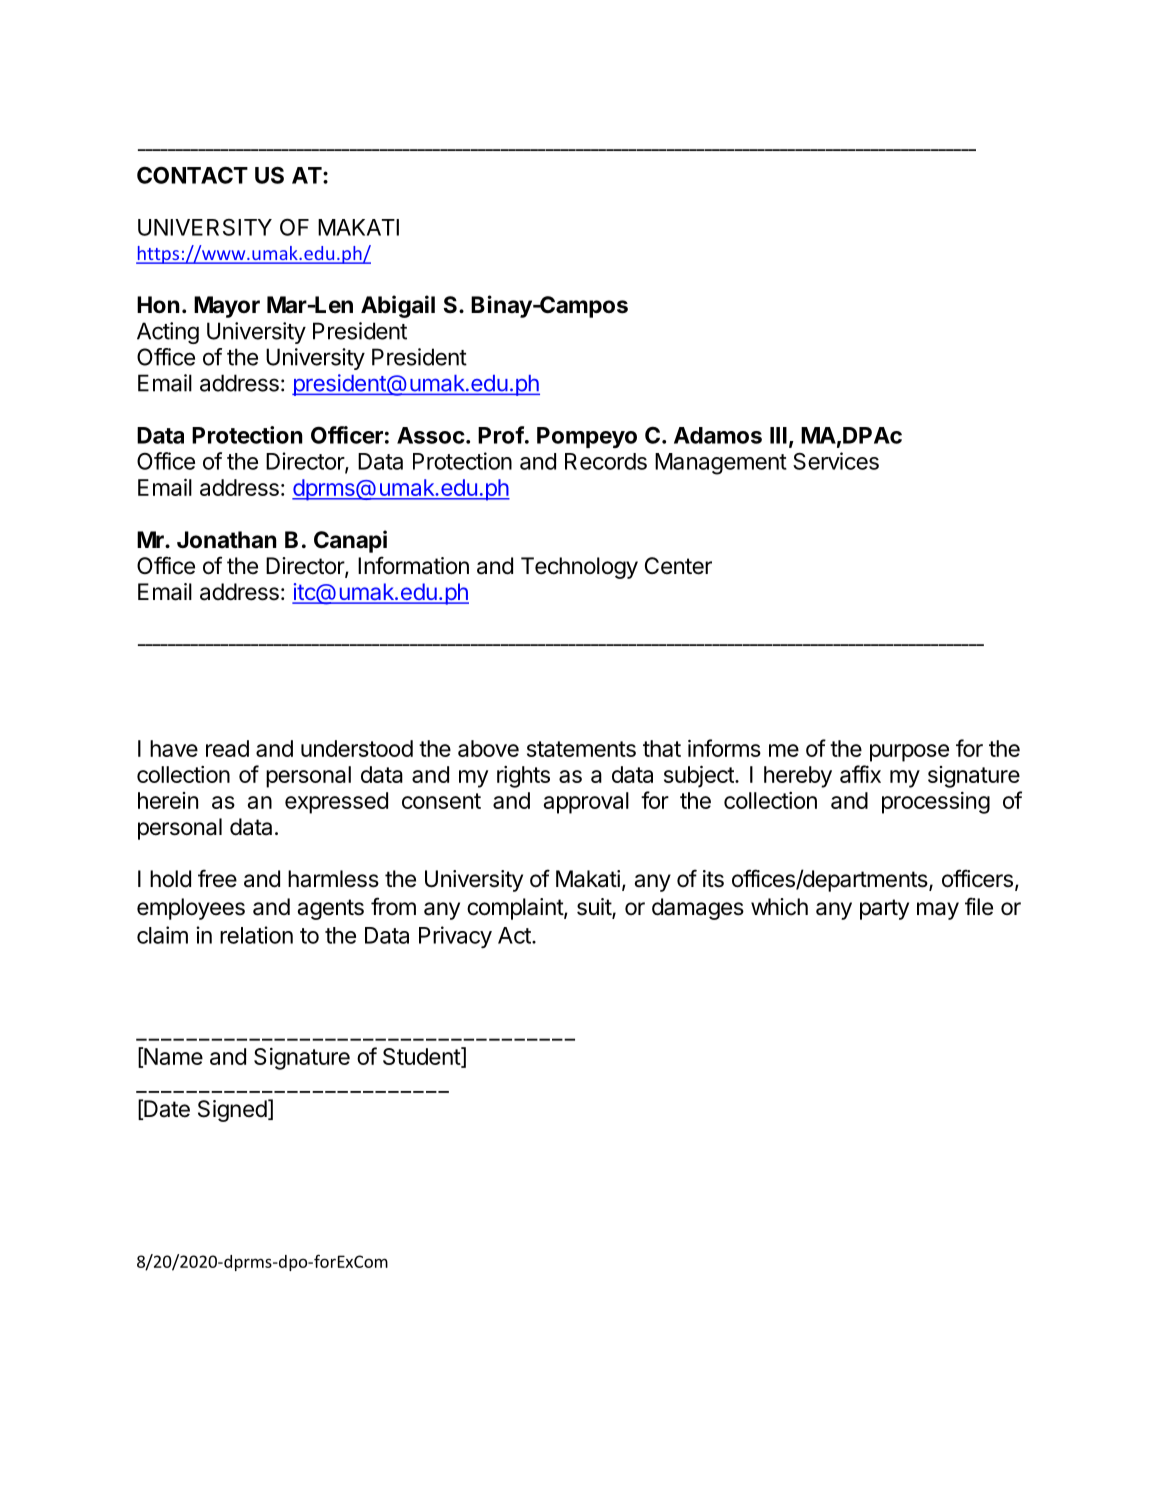  What do you see at coordinates (778, 435) in the document?
I see `III` at bounding box center [778, 435].
